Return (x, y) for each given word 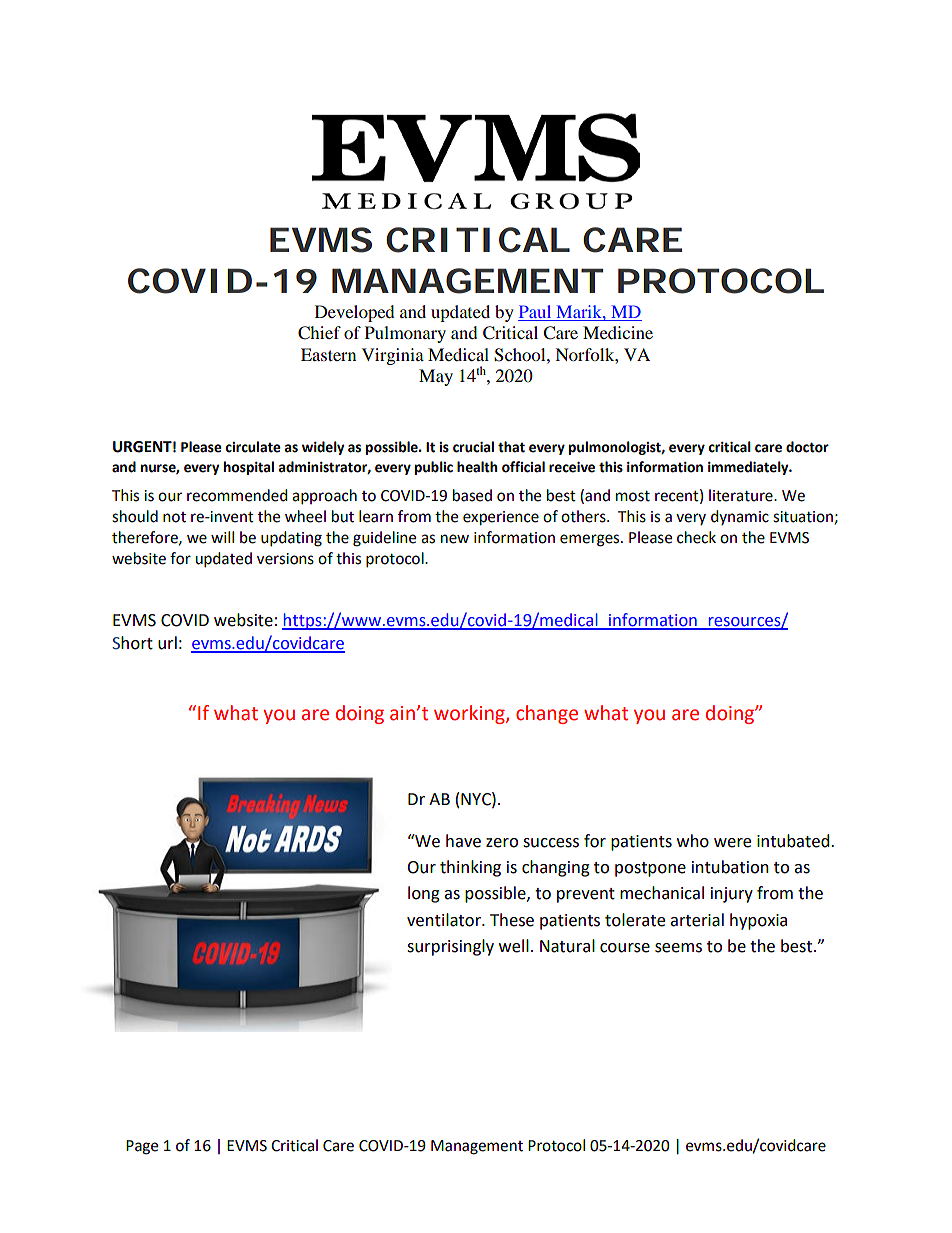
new (455, 539)
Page (142, 1147)
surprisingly (450, 947)
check (696, 537)
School (521, 355)
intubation (730, 867)
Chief (319, 333)
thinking (470, 868)
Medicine (618, 332)
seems (678, 948)
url (167, 643)
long (424, 894)
